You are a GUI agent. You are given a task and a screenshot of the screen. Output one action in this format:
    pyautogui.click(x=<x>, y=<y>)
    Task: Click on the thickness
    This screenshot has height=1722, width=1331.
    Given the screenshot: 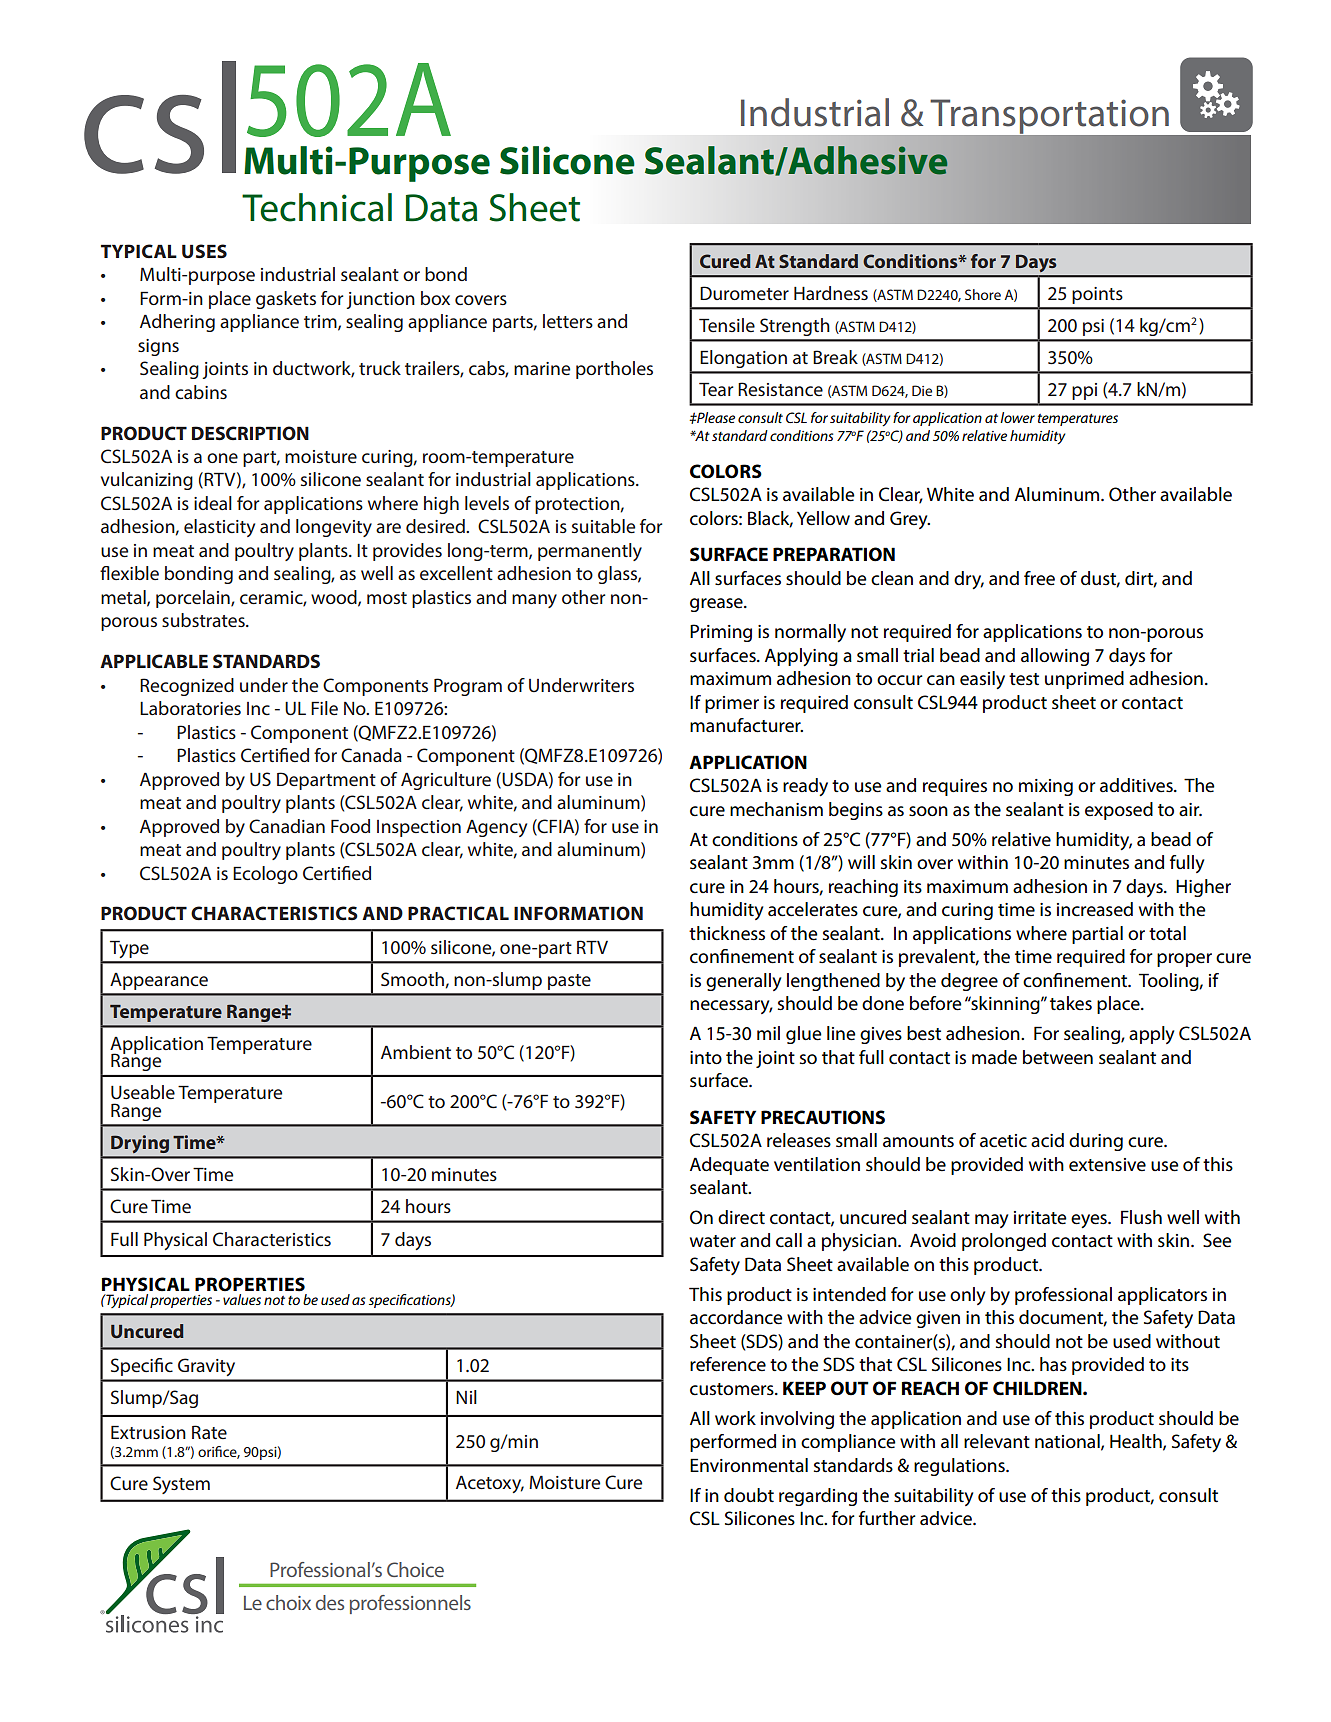 What is the action you would take?
    pyautogui.click(x=727, y=933)
